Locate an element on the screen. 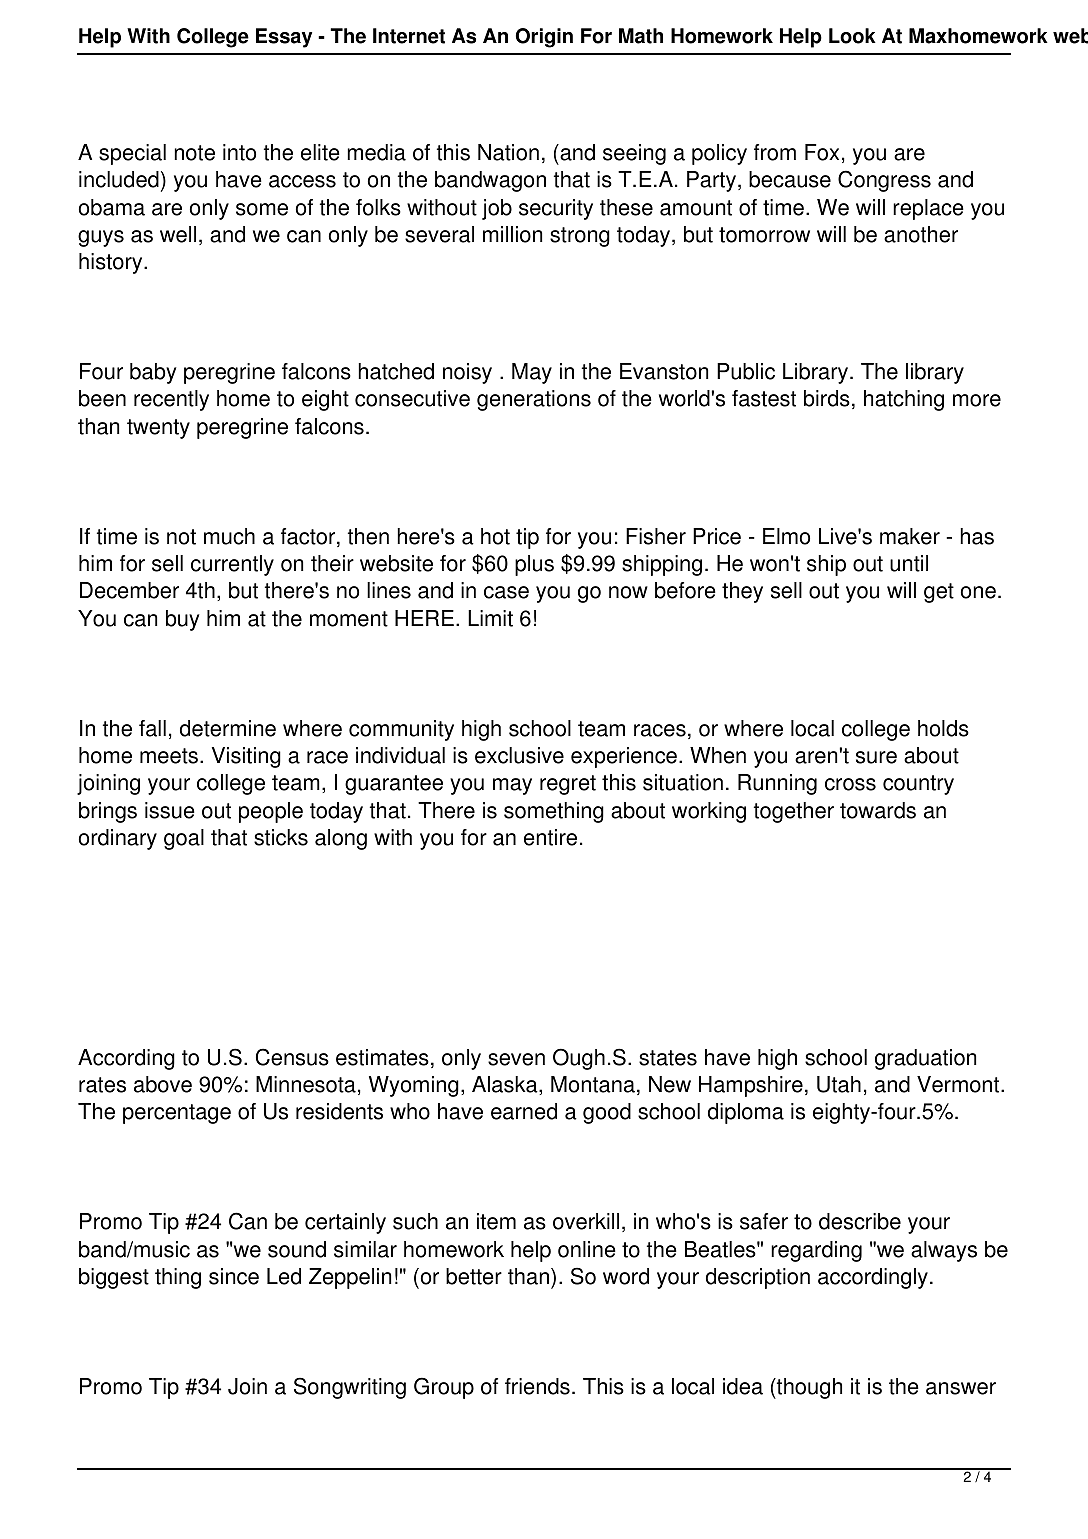 The width and height of the screenshot is (1088, 1539). seven is located at coordinates (516, 1059).
